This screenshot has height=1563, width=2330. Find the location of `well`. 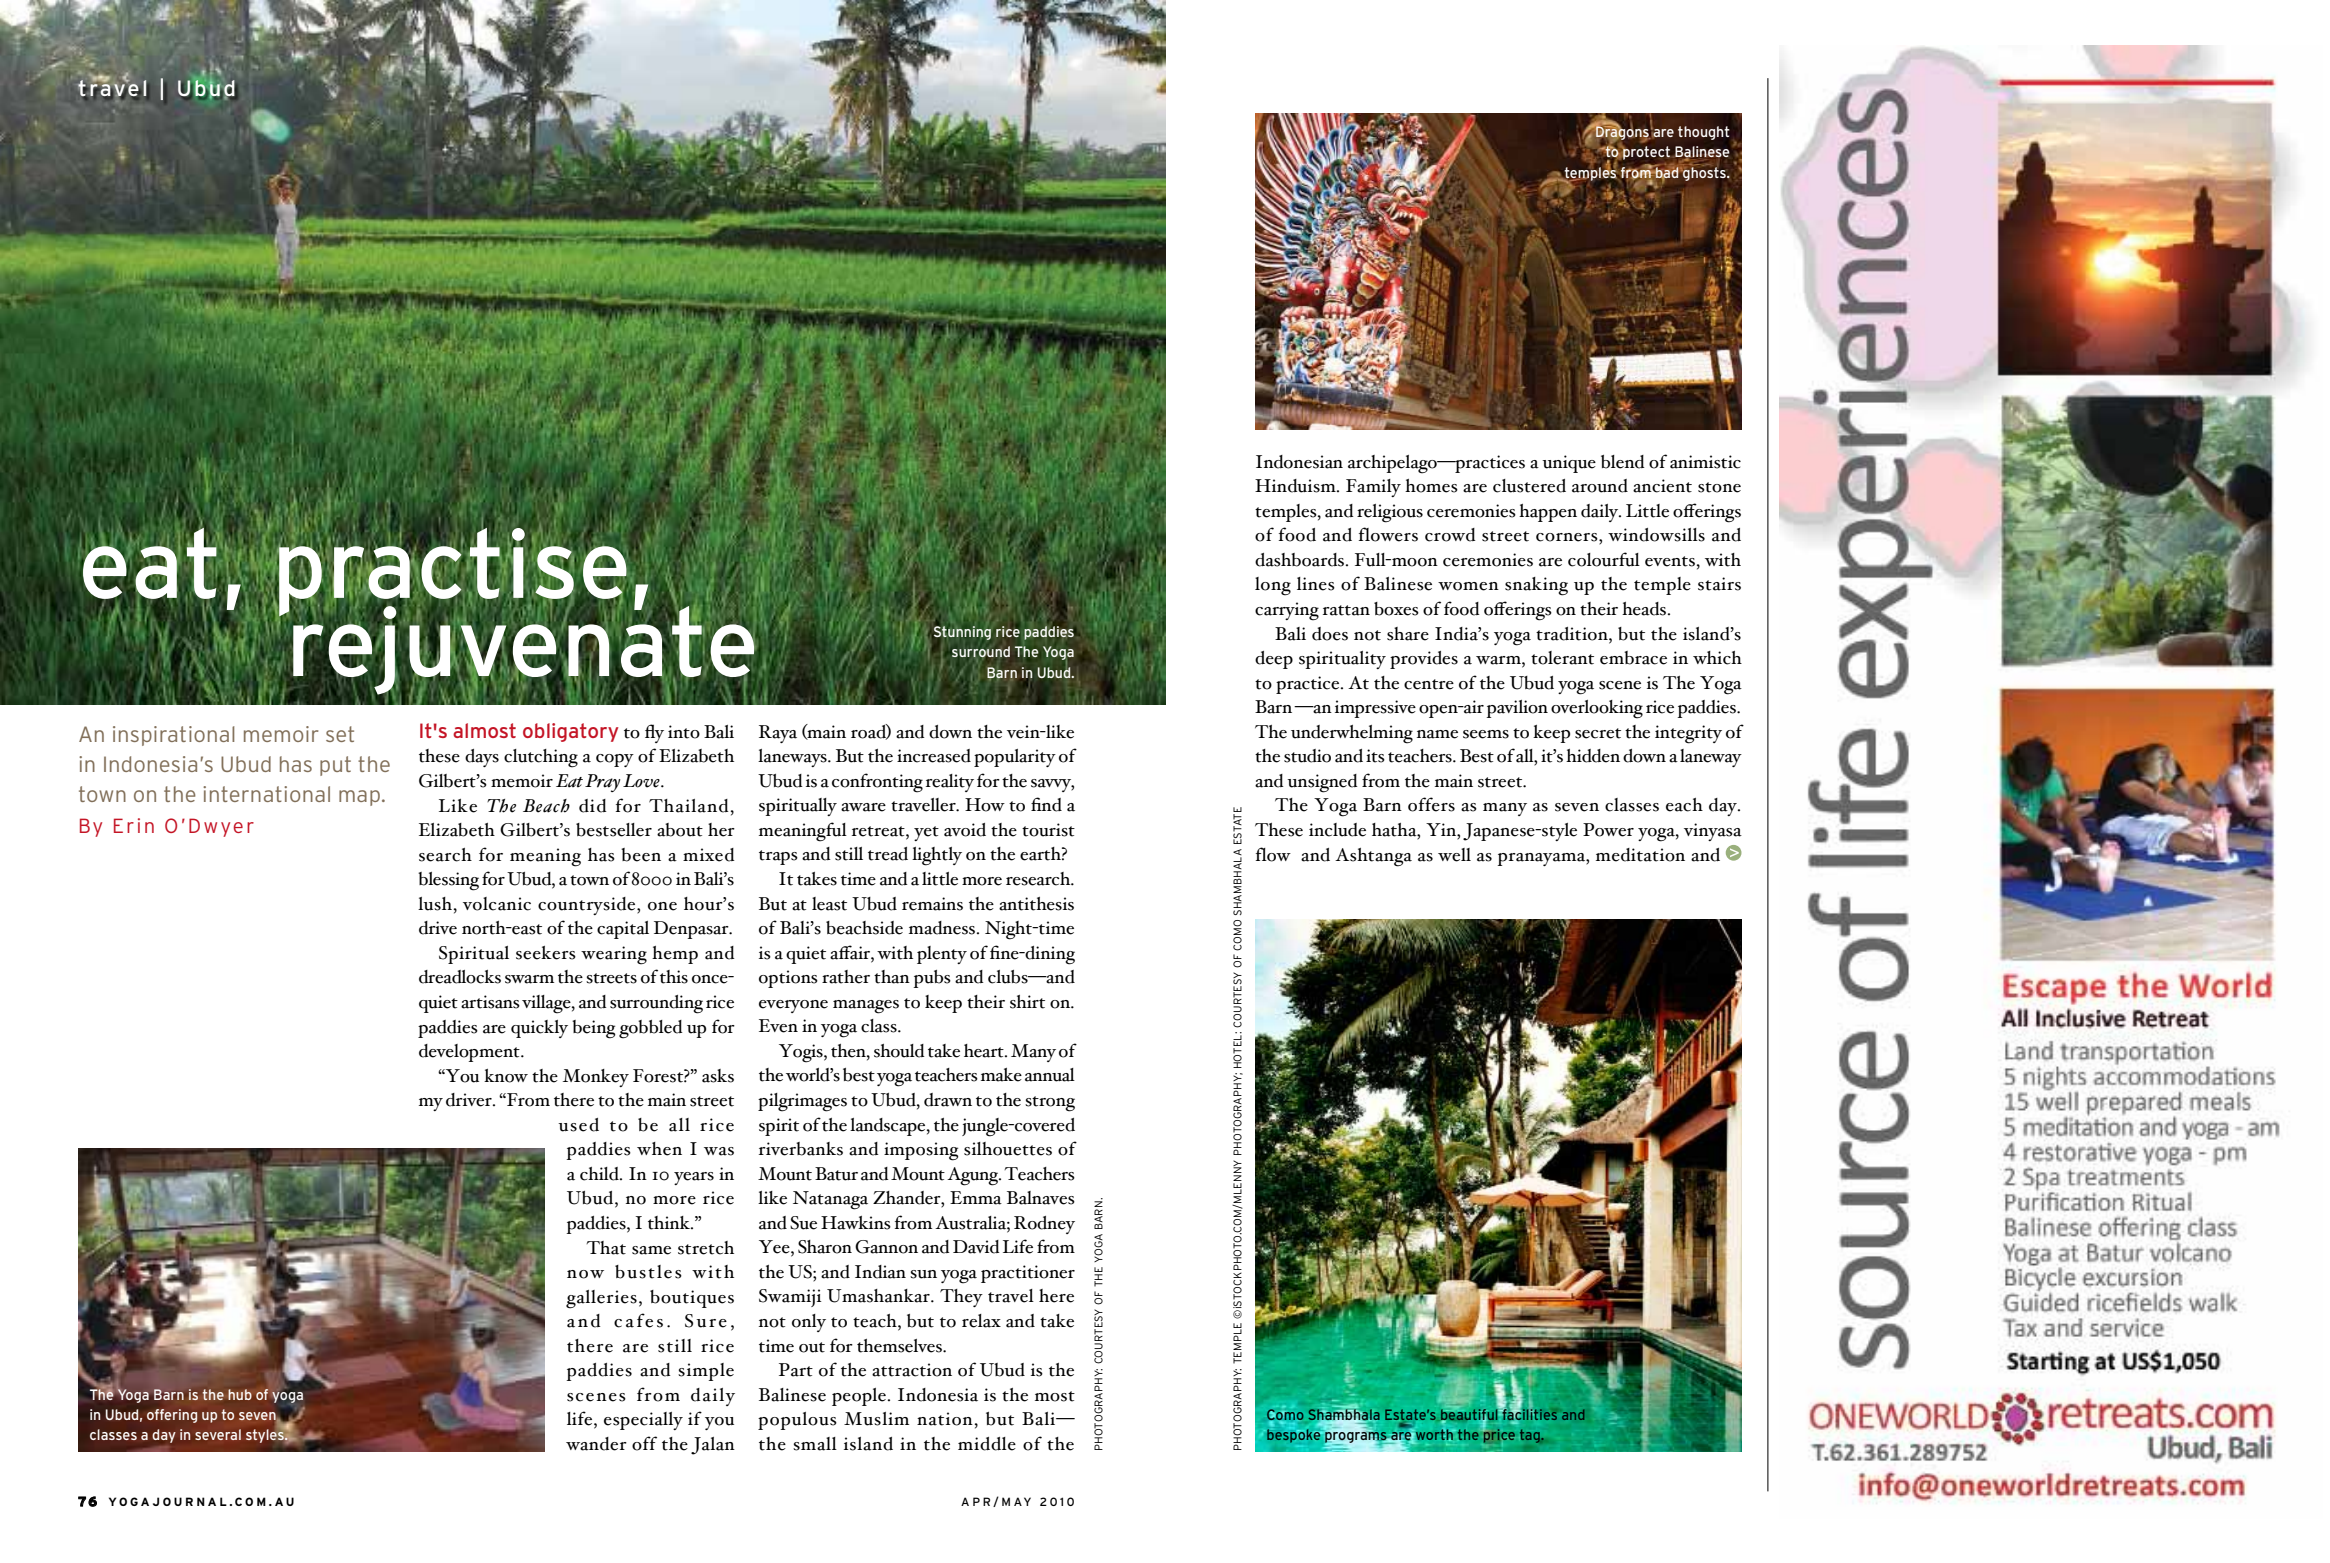

well is located at coordinates (1454, 855).
